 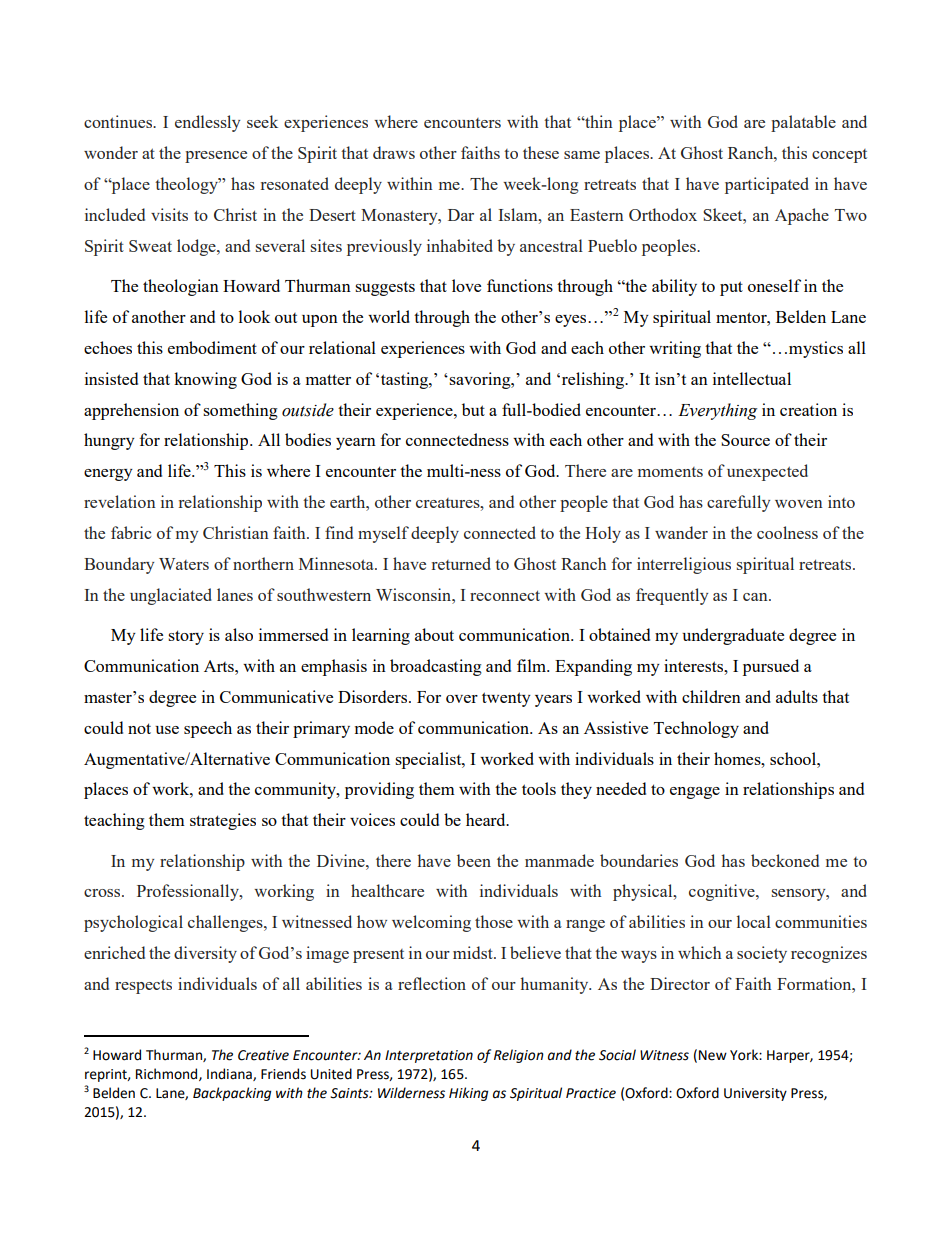 I want to click on adults, so click(x=797, y=696).
